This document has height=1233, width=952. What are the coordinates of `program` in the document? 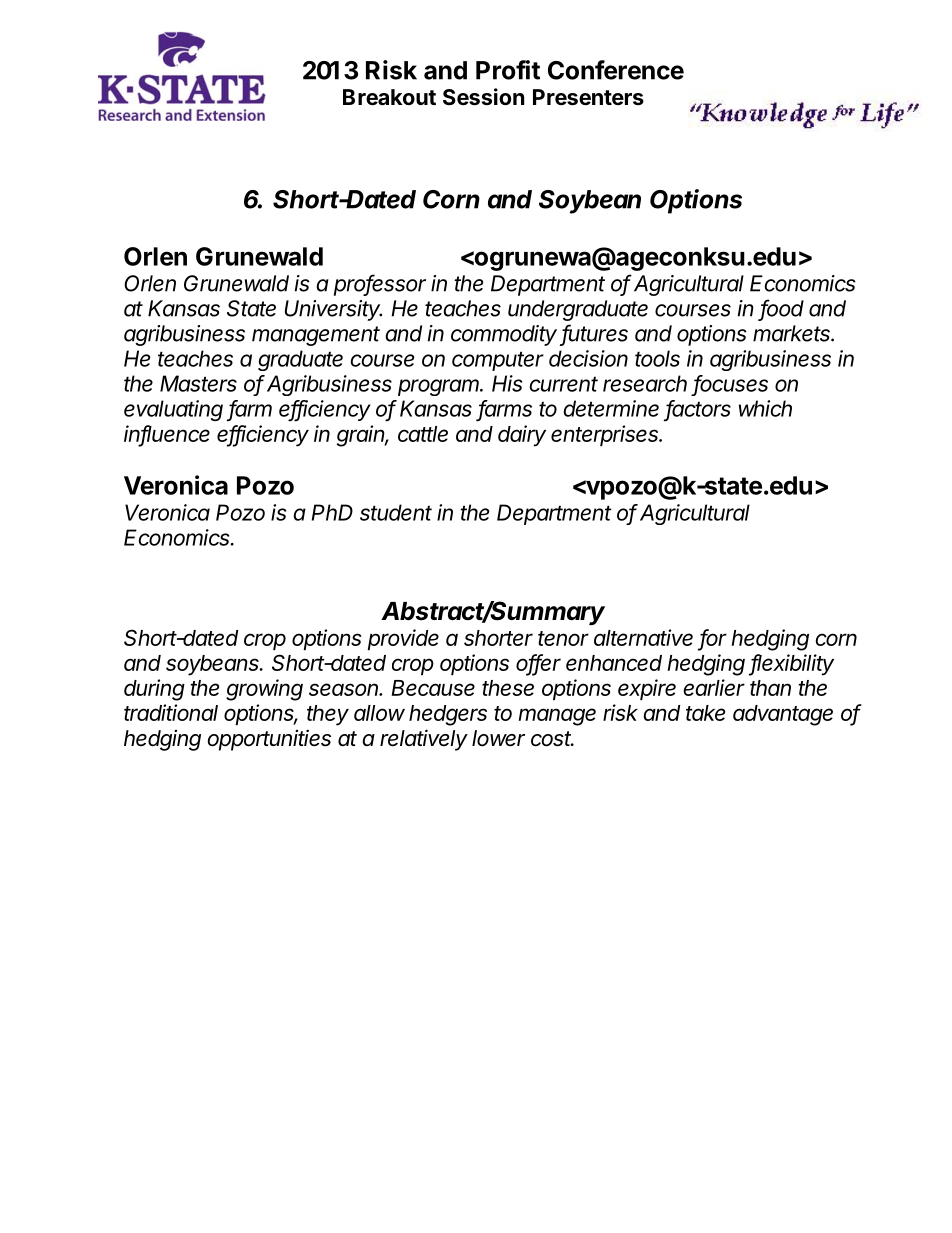 It's located at (440, 387).
